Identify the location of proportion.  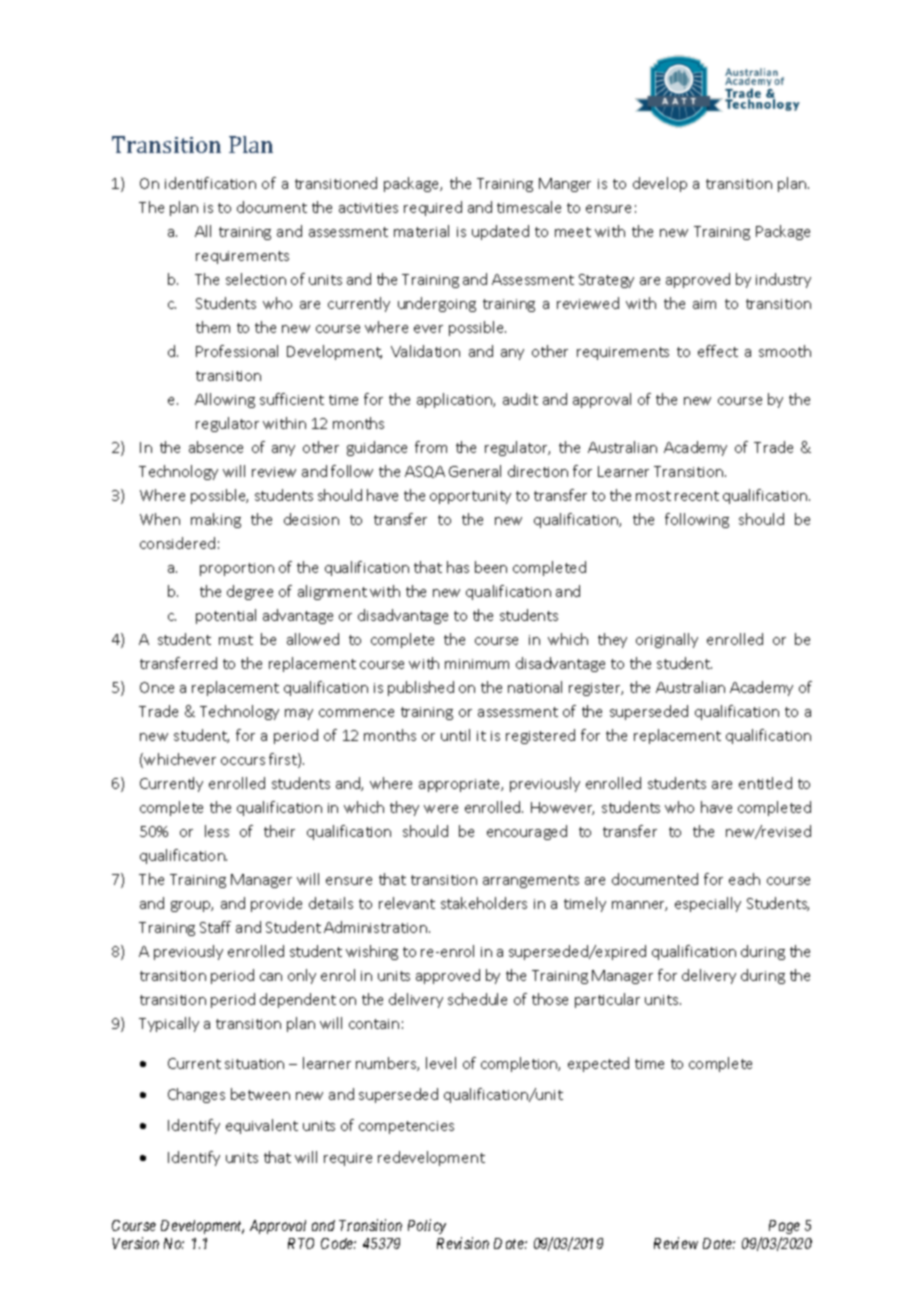
(237, 569).
